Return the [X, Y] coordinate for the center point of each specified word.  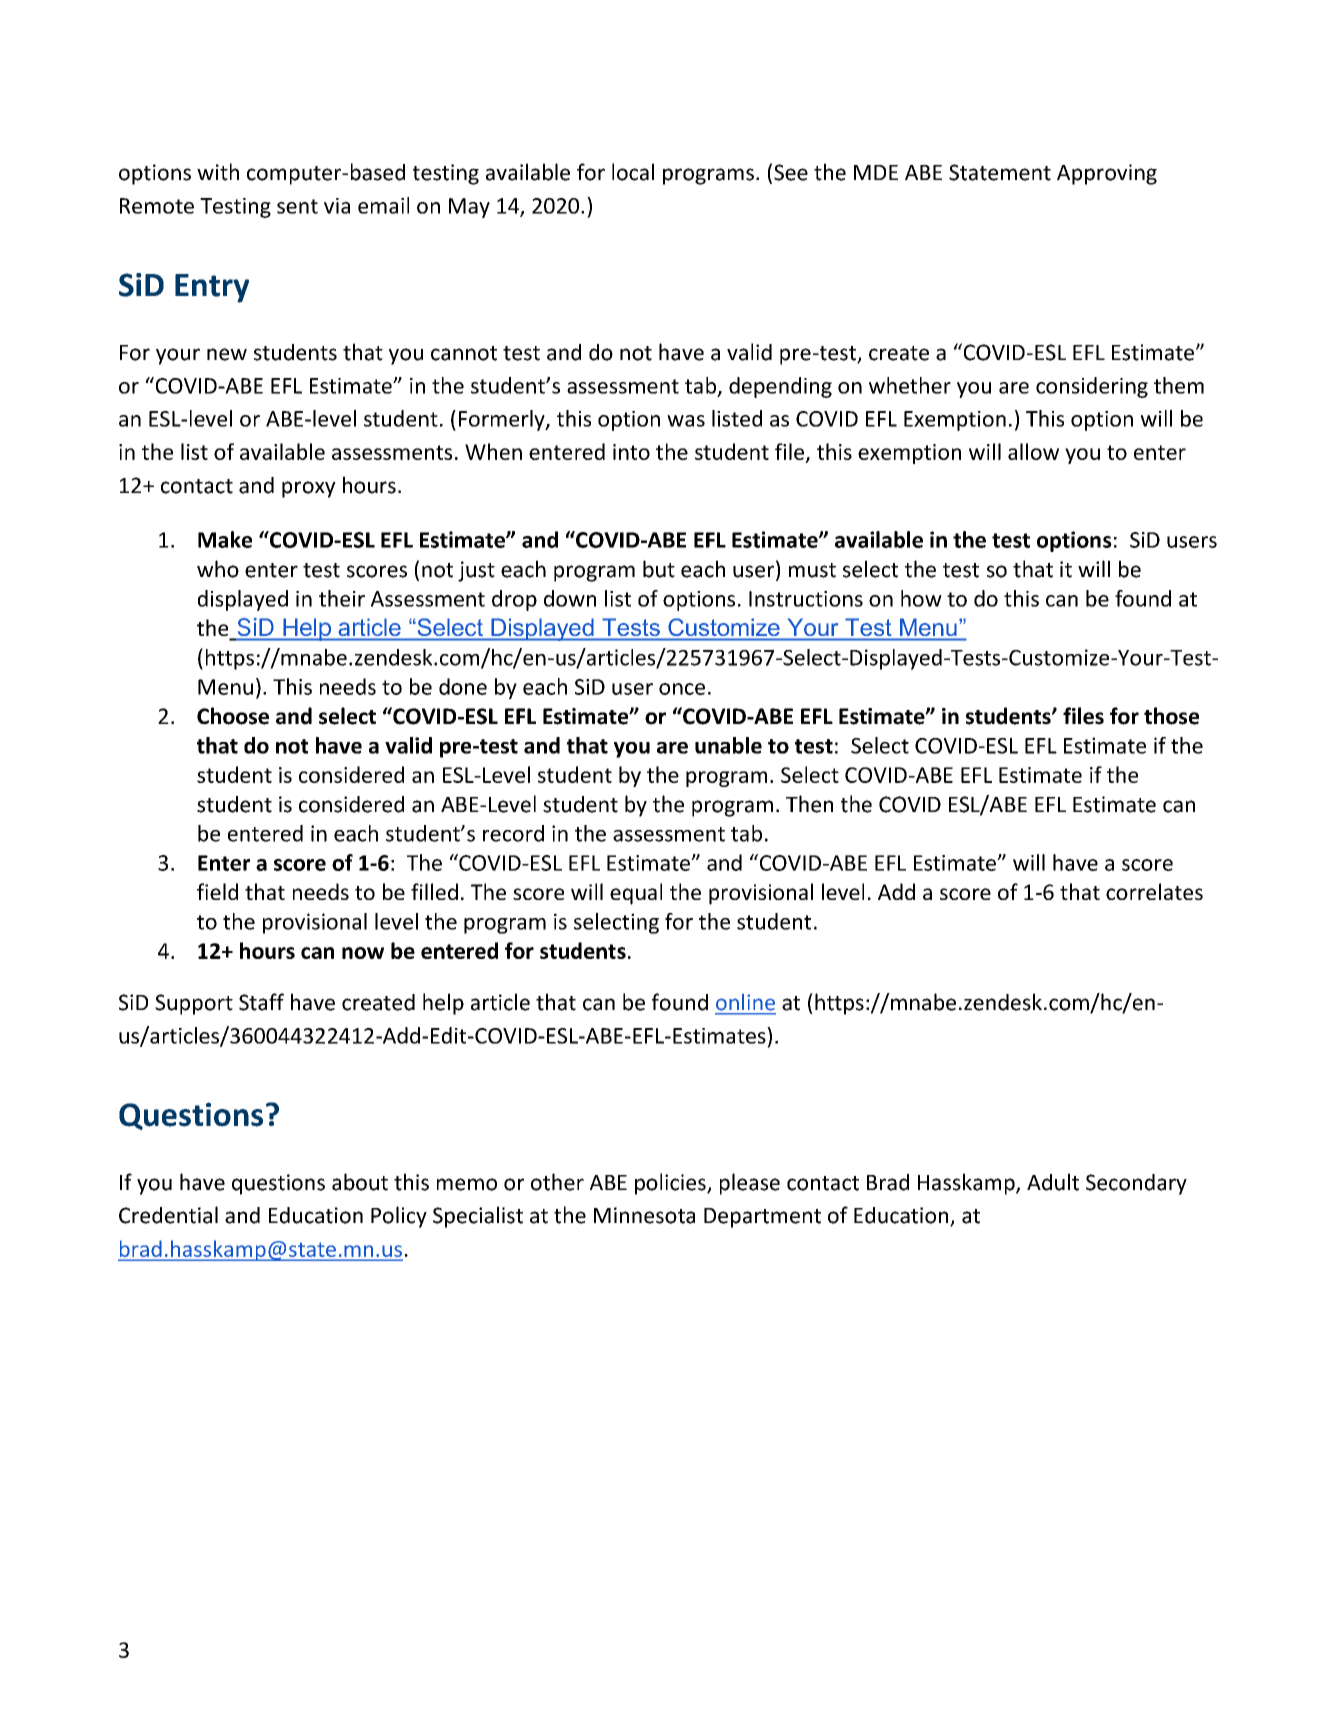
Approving [1107, 174]
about [360, 1182]
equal [636, 894]
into [631, 452]
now [363, 953]
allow [1033, 451]
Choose [233, 716]
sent [297, 206]
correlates [1154, 891]
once [682, 689]
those [1171, 716]
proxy [309, 489]
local [633, 172]
